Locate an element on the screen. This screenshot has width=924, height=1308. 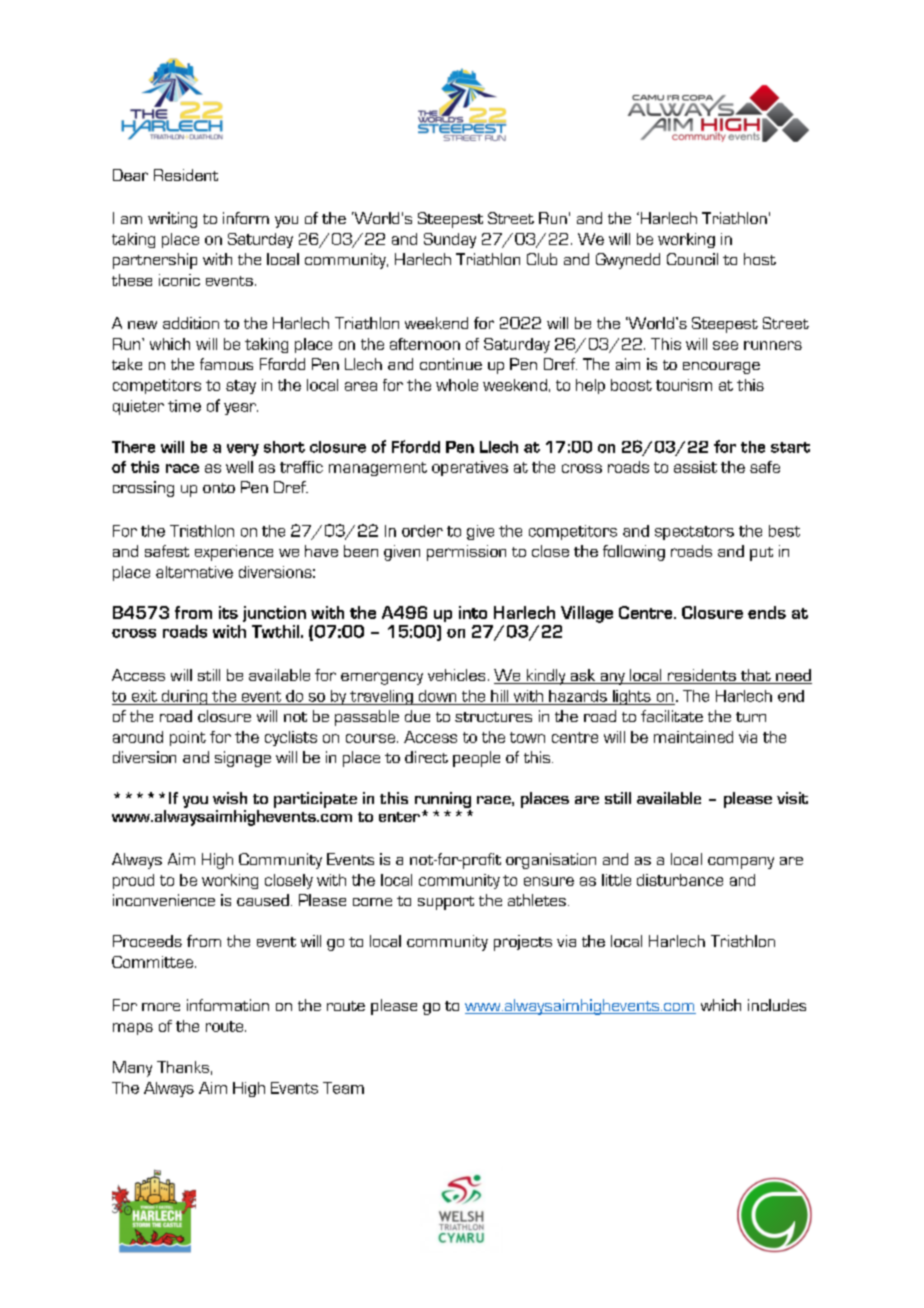
ends is located at coordinates (767, 612).
